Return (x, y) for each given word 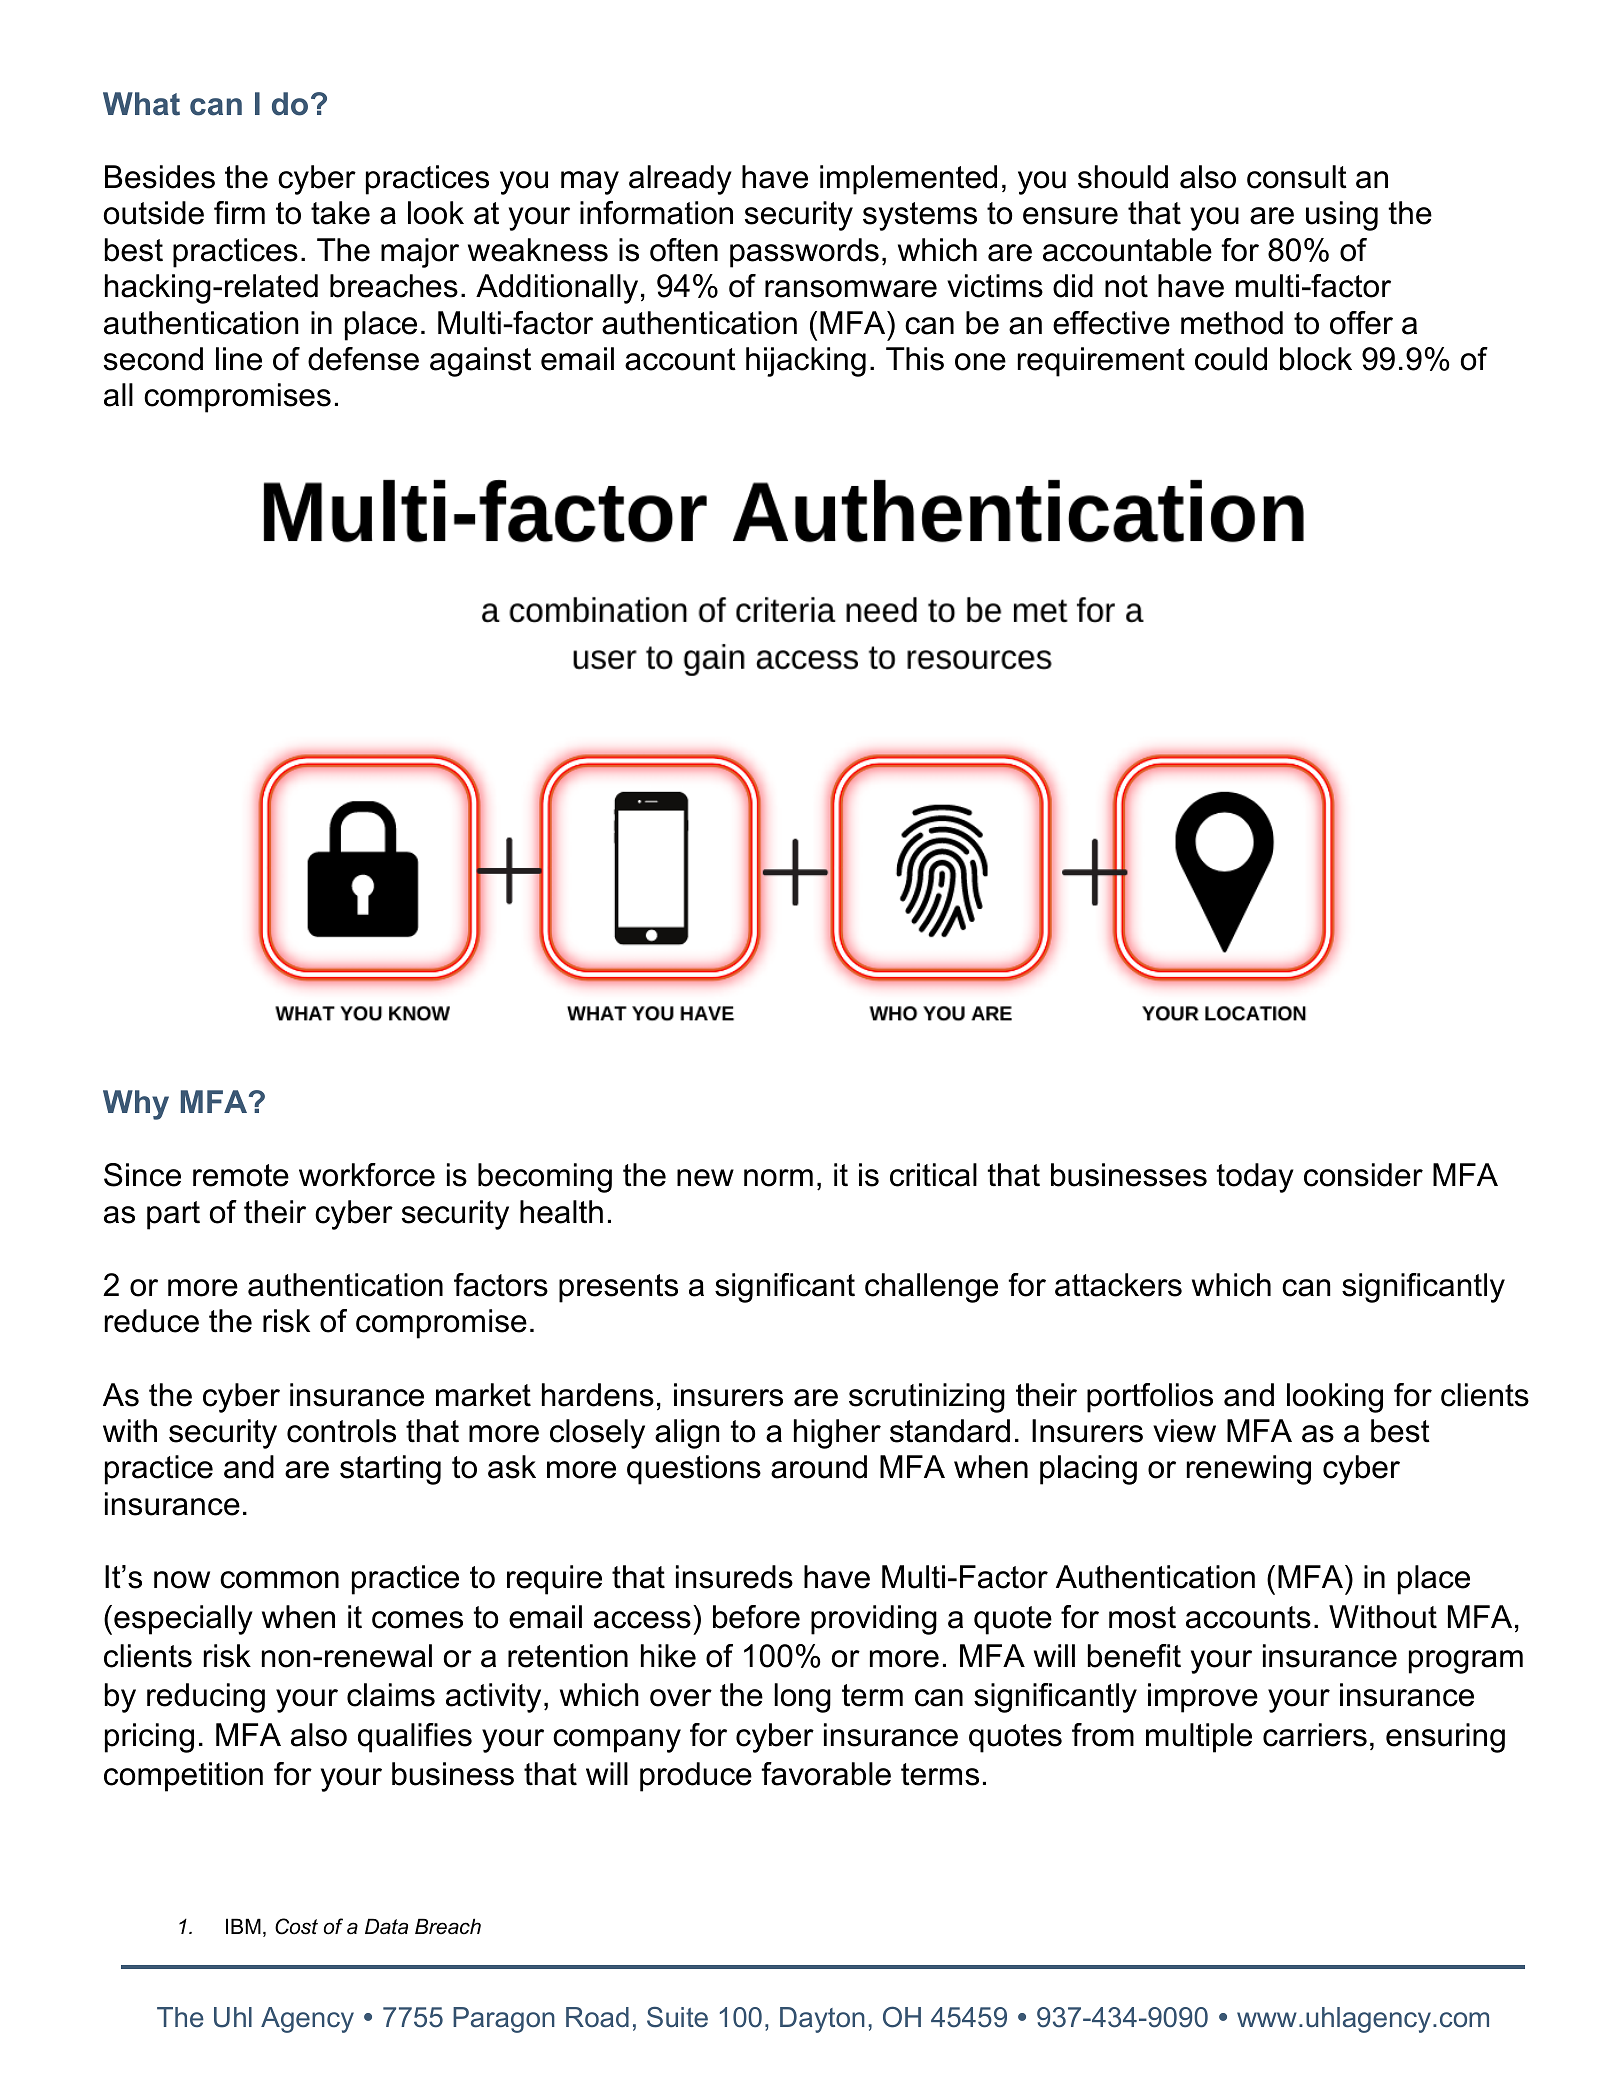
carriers (1315, 1735)
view (1184, 1431)
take (340, 213)
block (1316, 359)
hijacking (806, 362)
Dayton (822, 2020)
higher (837, 1434)
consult (1297, 177)
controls (341, 1431)
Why (136, 1105)
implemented (908, 180)
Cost (296, 1926)
